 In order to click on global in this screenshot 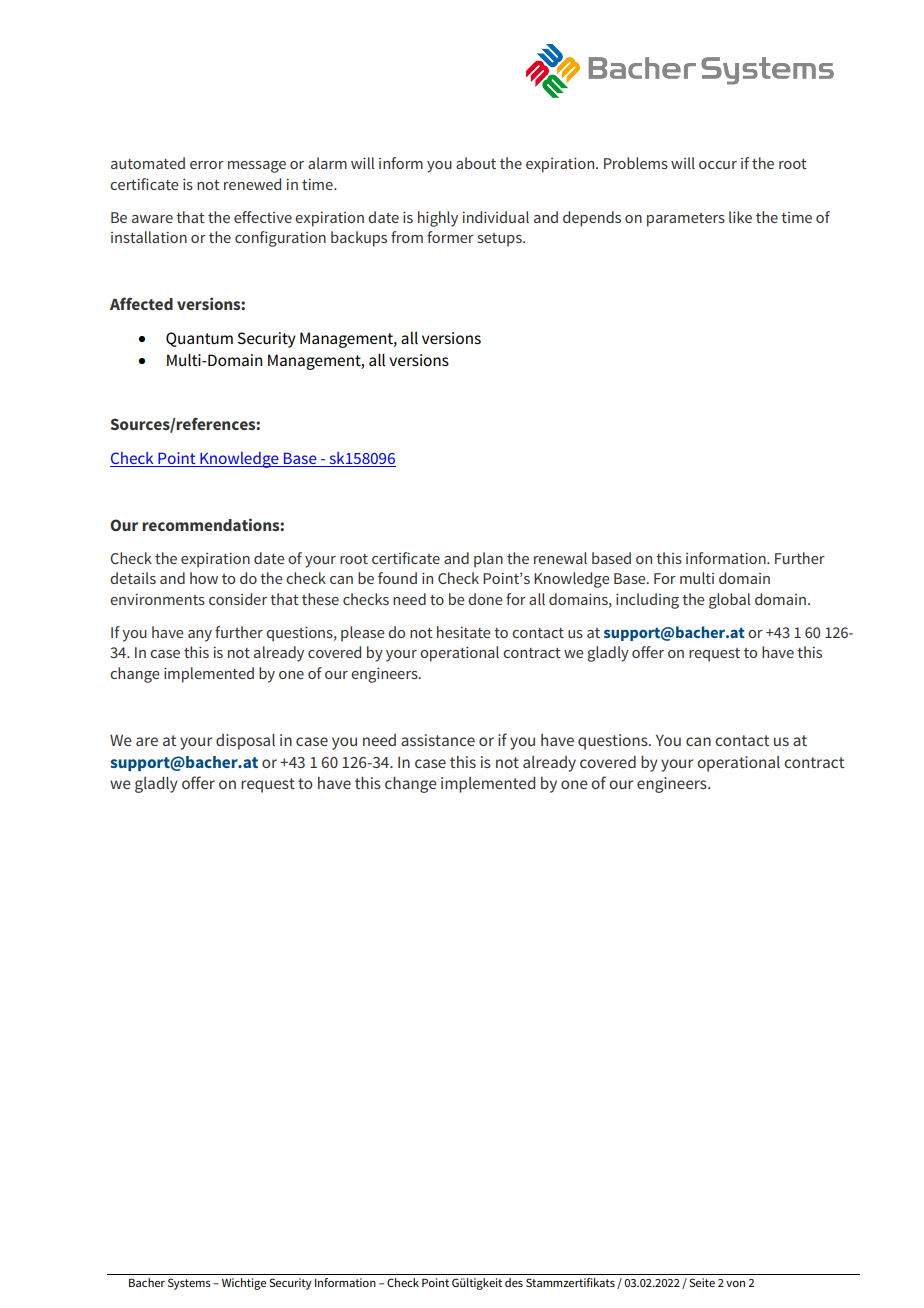, I will do `click(729, 601)`.
